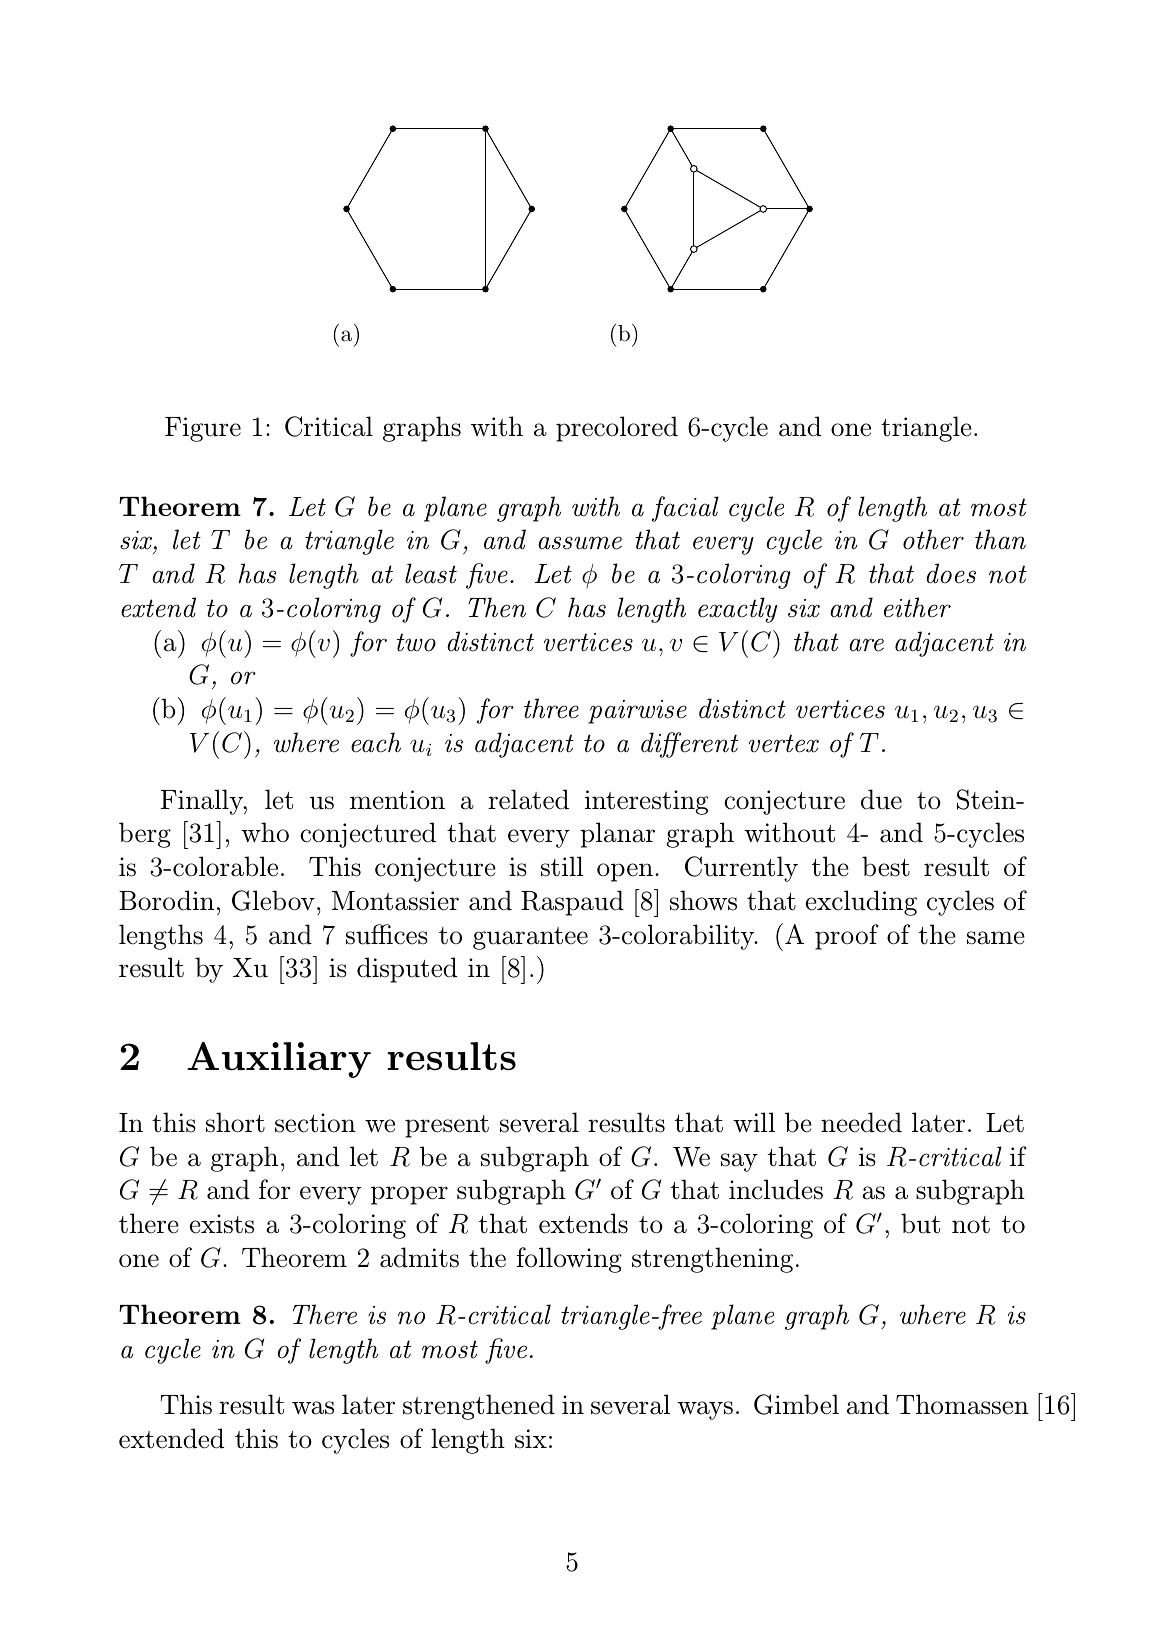 The height and width of the document is (1638, 1157). What do you see at coordinates (739, 1162) in the document?
I see `say` at bounding box center [739, 1162].
